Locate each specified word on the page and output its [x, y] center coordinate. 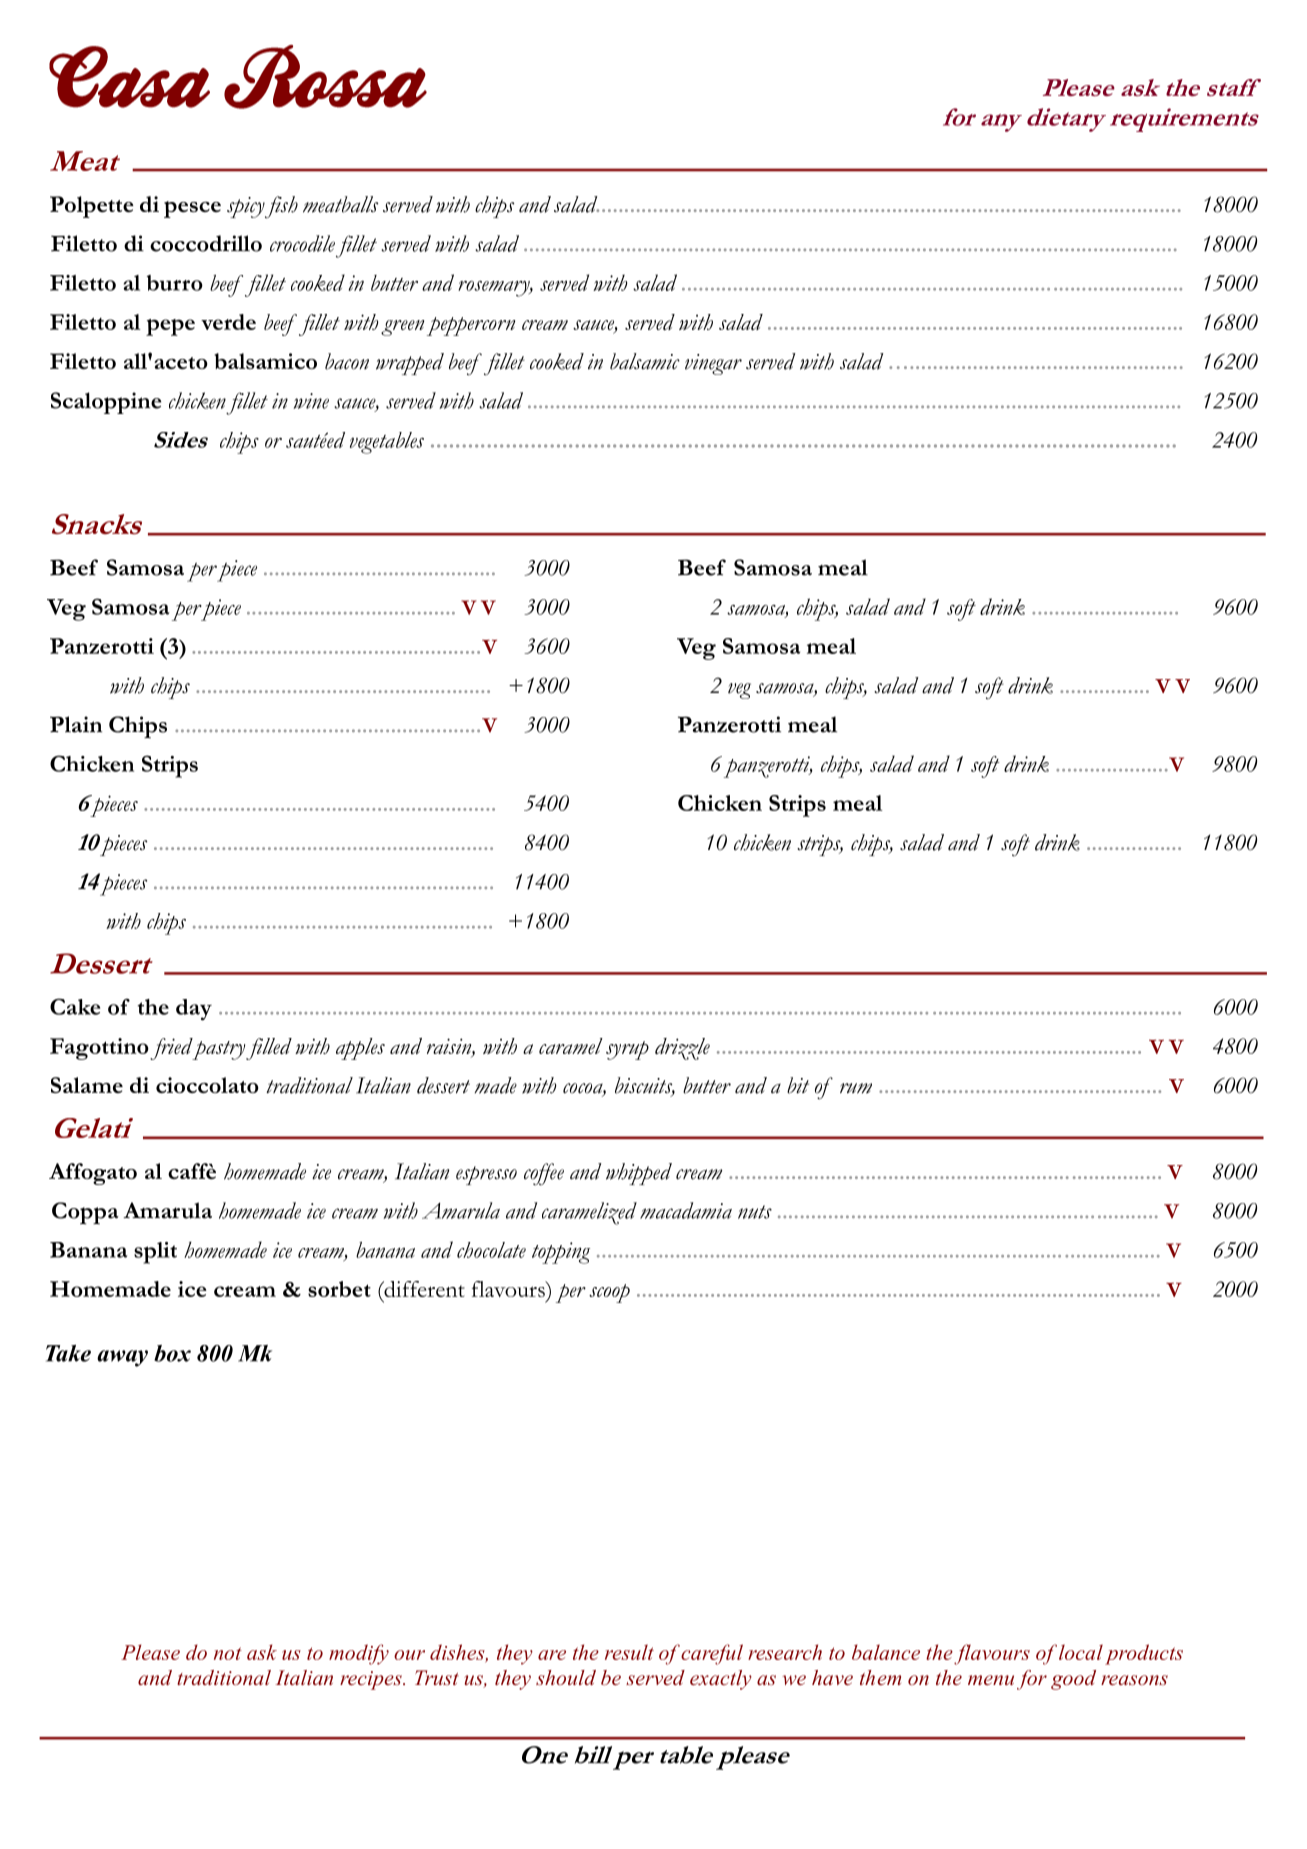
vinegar [713, 364]
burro [175, 283]
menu [991, 1680]
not [228, 1653]
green [402, 328]
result [629, 1652]
